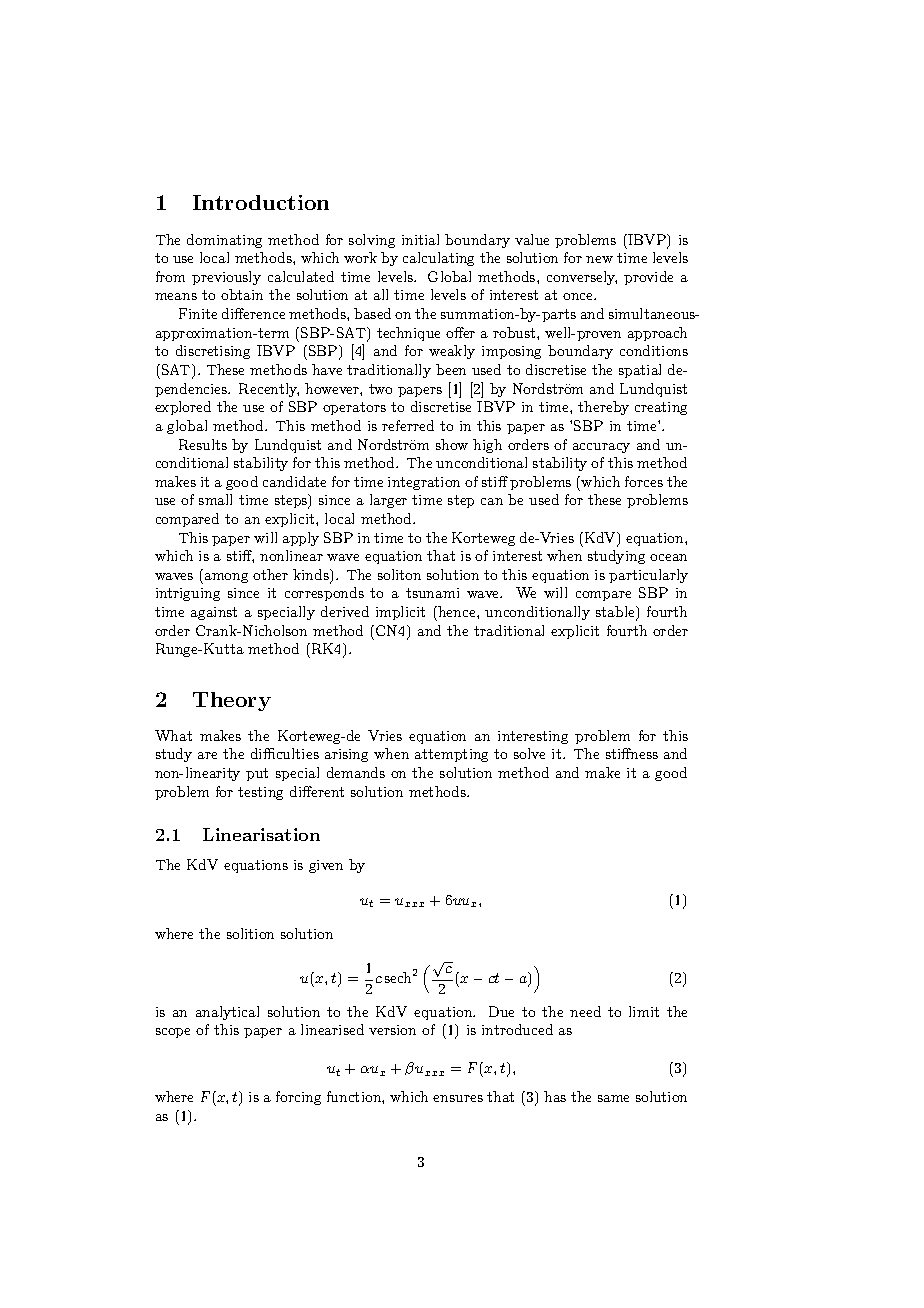 Image resolution: width=924 pixels, height=1308 pixels. I want to click on new, so click(599, 259).
